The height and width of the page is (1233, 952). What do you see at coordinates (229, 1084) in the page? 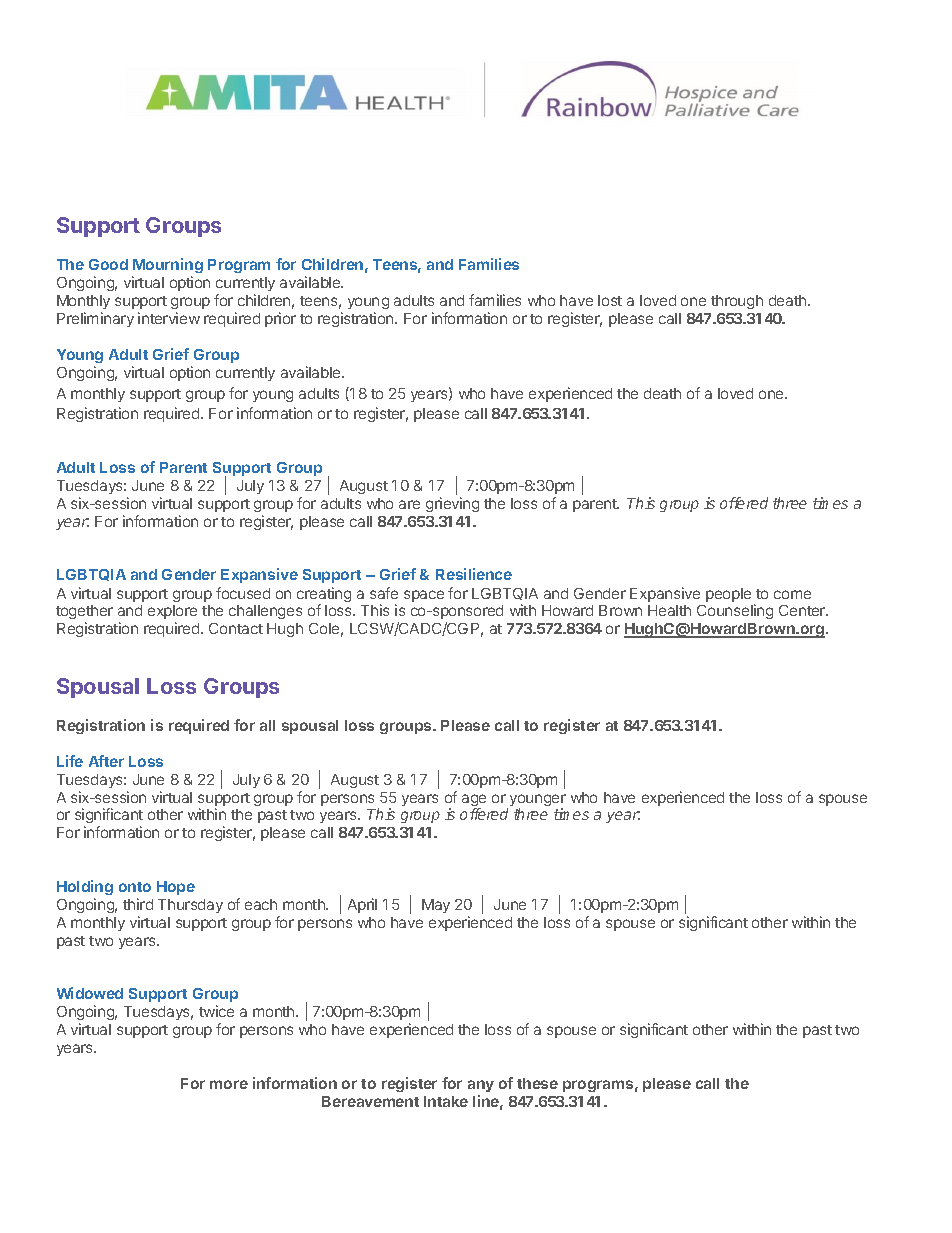
I see `more` at bounding box center [229, 1084].
